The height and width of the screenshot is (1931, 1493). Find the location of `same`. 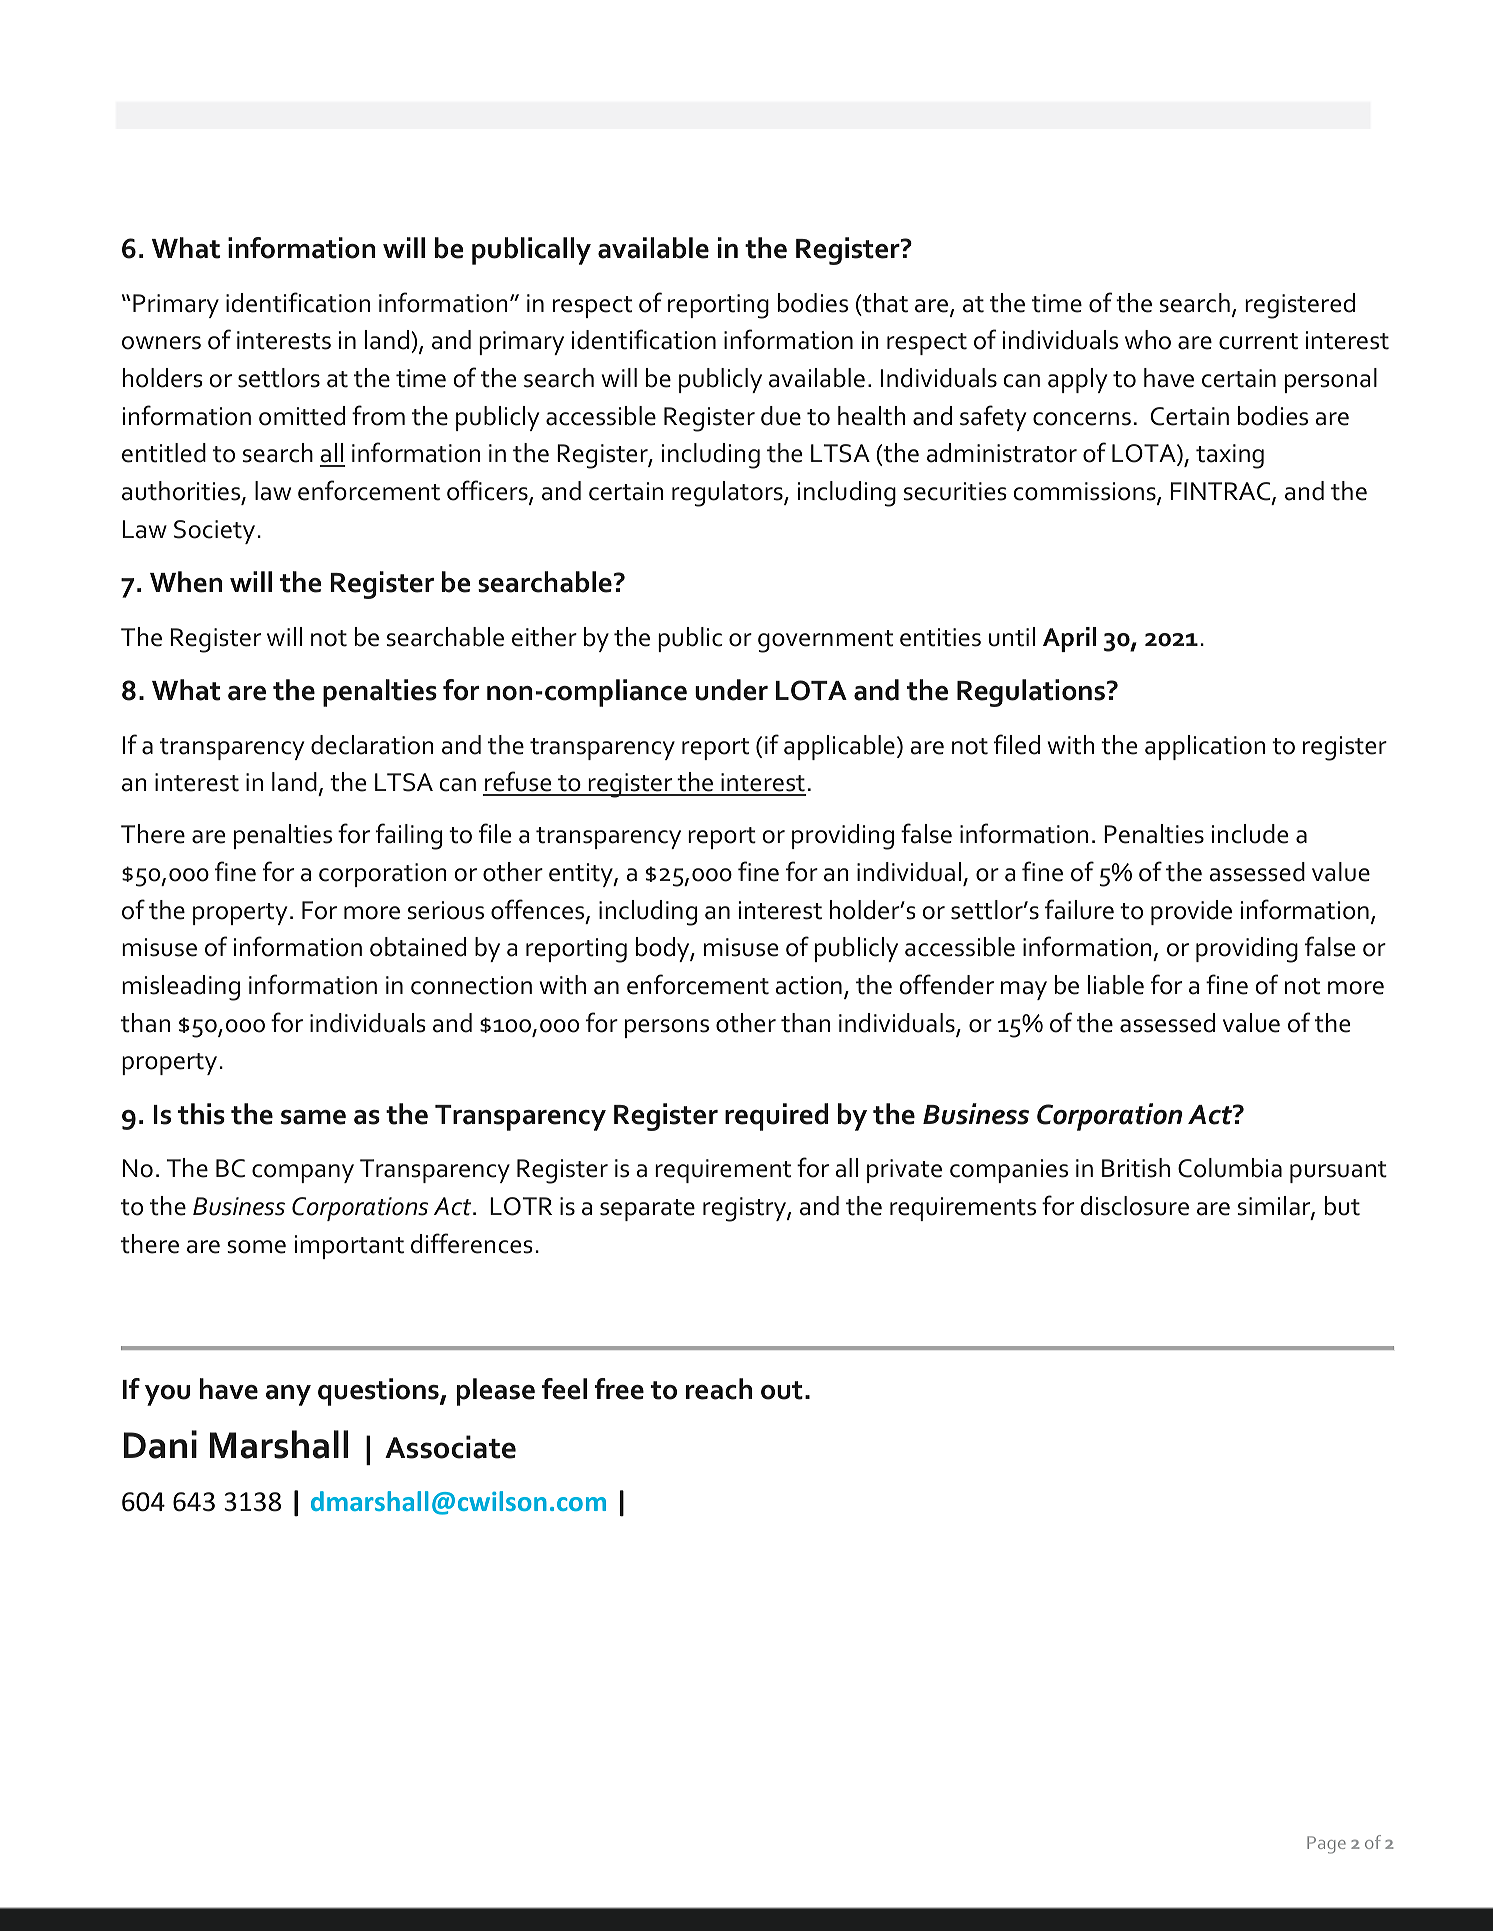

same is located at coordinates (313, 1117).
